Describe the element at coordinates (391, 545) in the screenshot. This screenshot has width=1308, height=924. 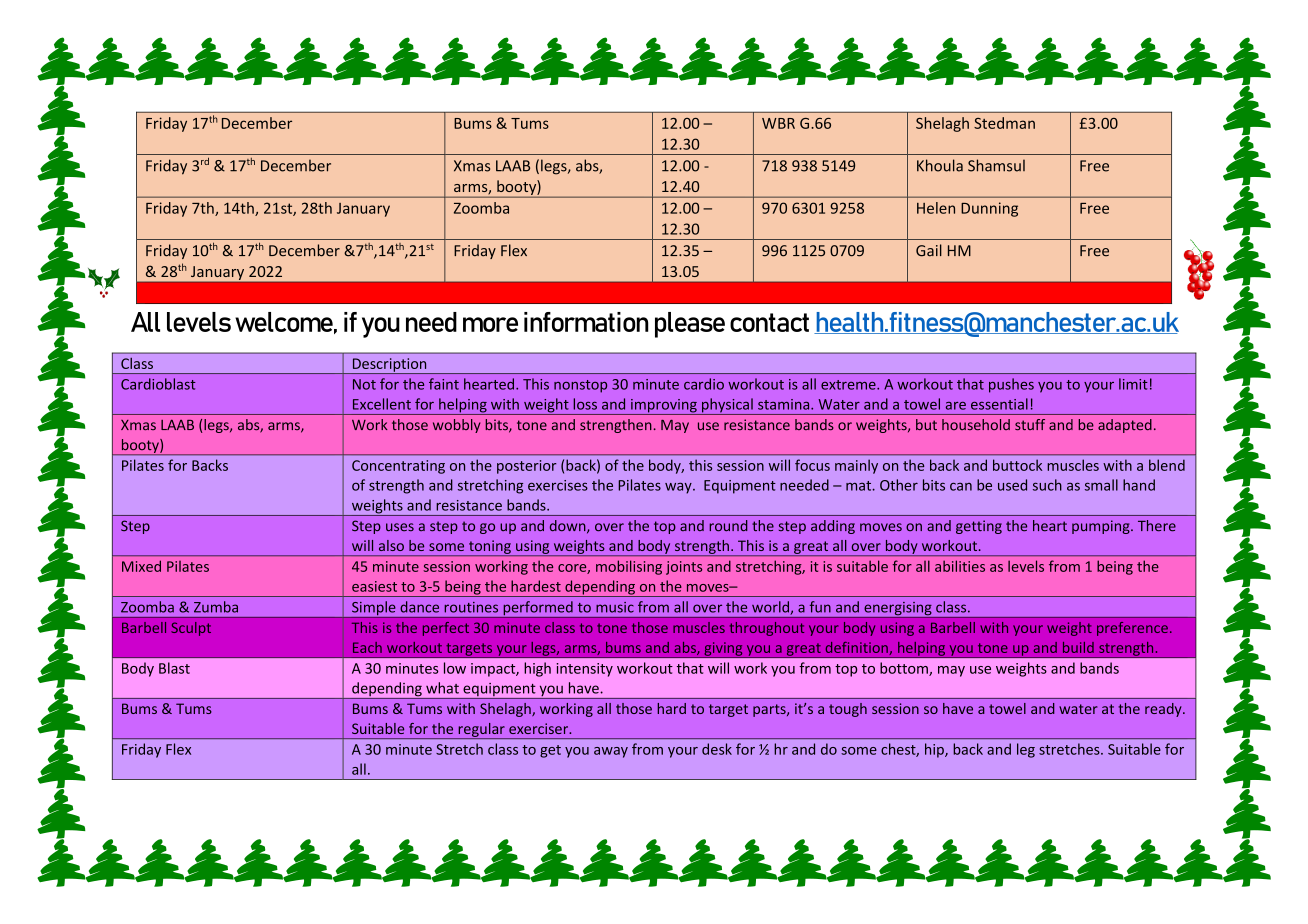
I see `also` at that location.
